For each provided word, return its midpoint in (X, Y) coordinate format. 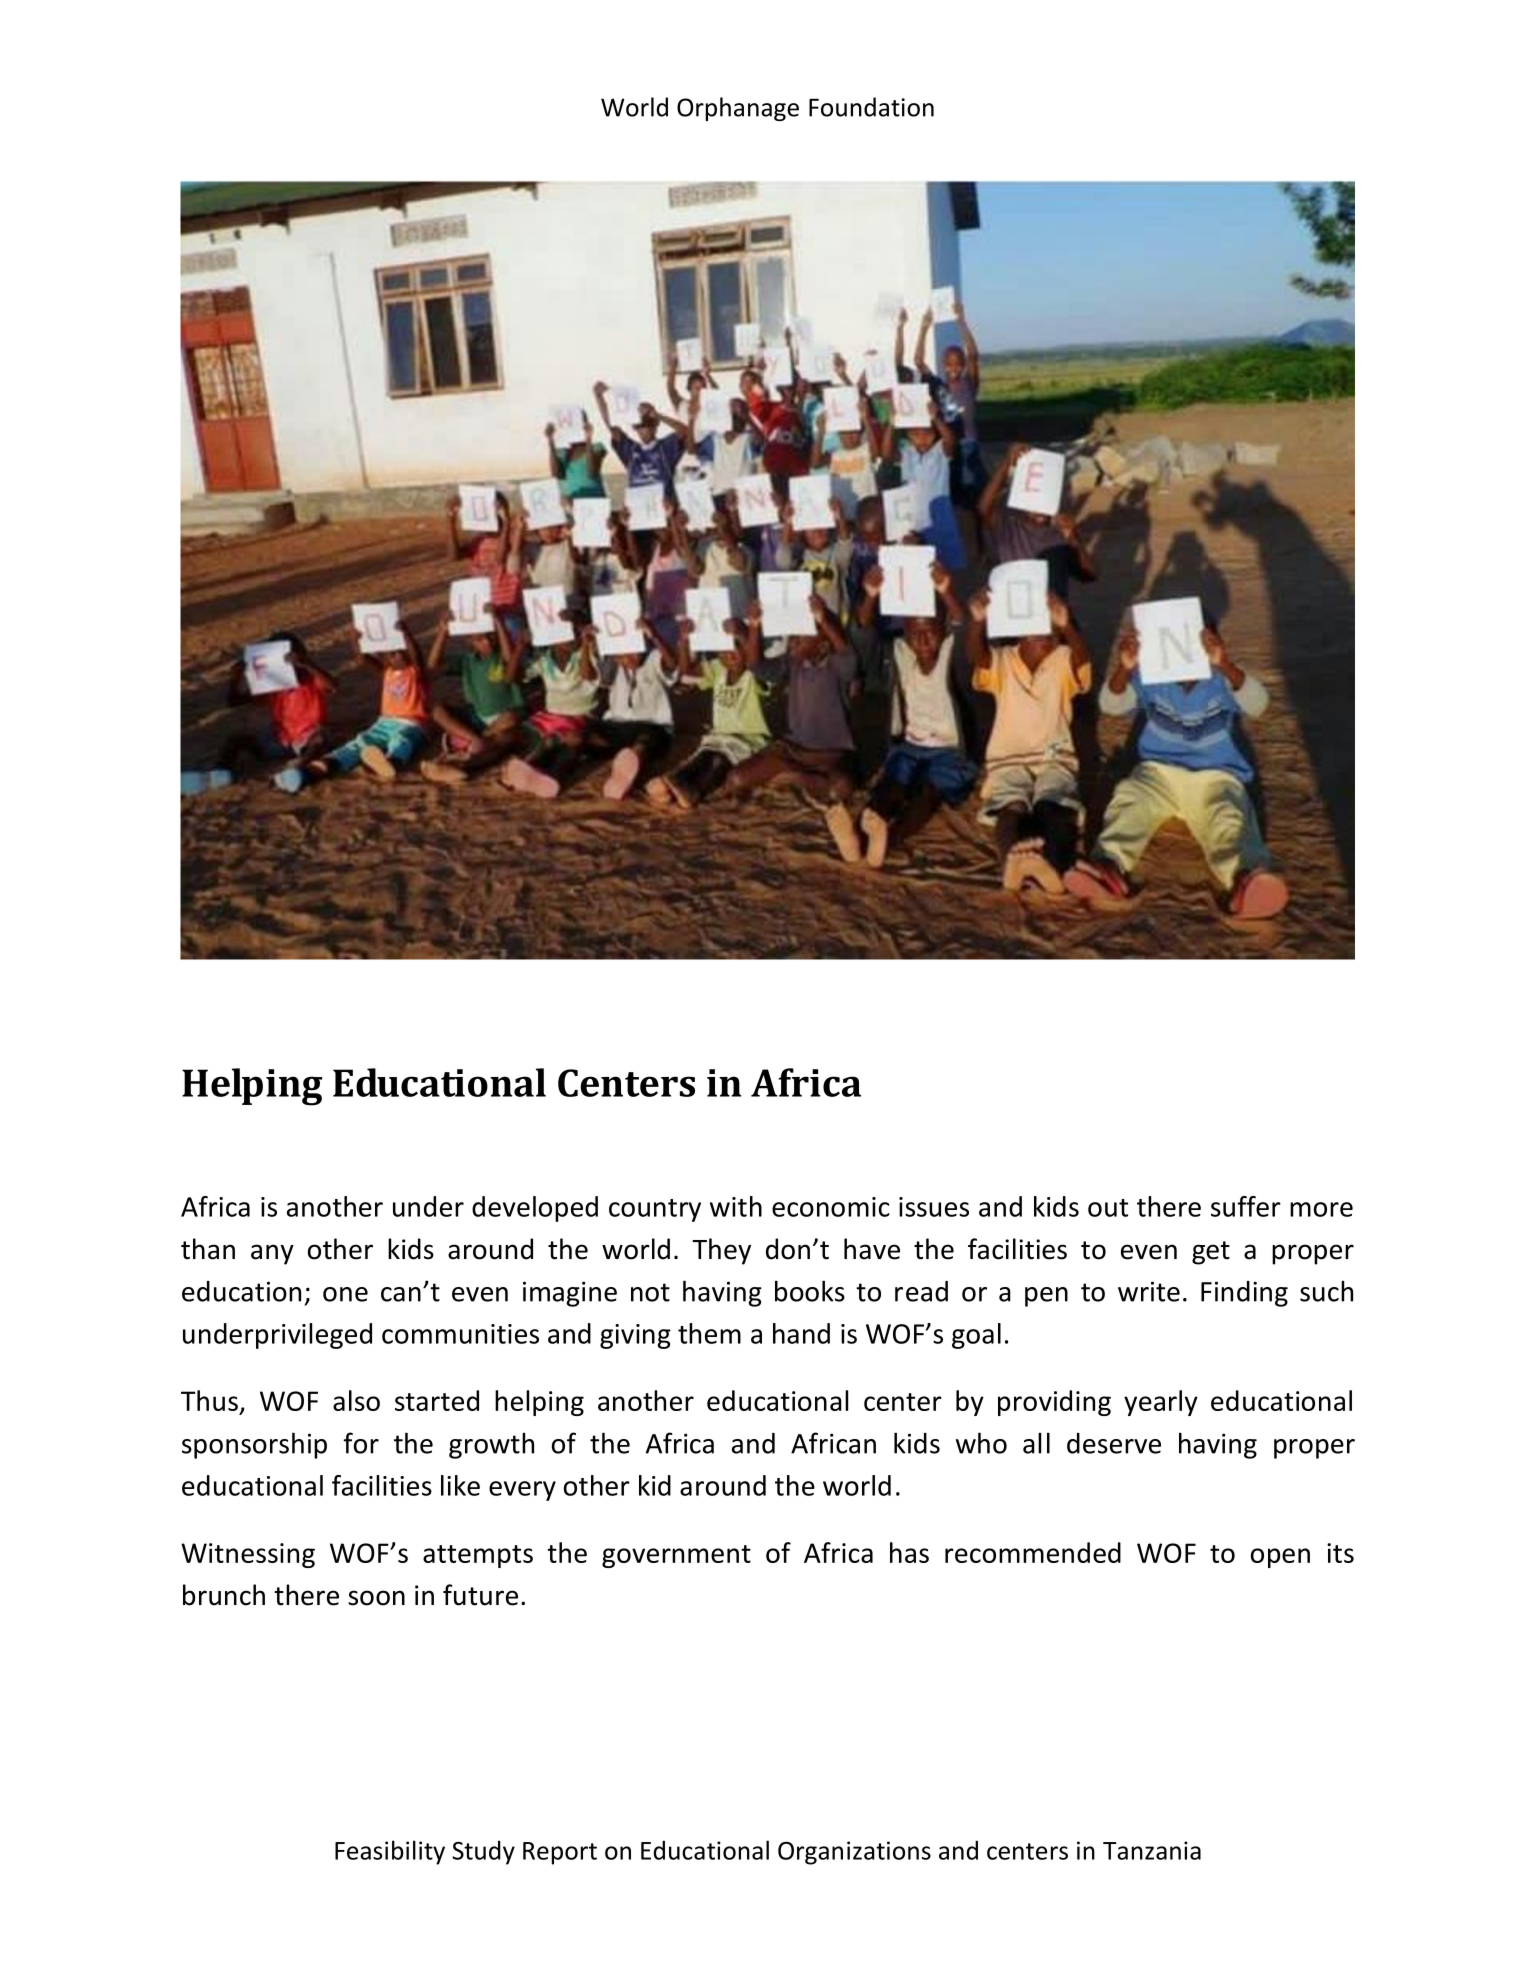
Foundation (871, 107)
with (736, 1206)
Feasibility (390, 1852)
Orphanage (738, 109)
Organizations (854, 1853)
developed (535, 1209)
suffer (1246, 1206)
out (1108, 1208)
